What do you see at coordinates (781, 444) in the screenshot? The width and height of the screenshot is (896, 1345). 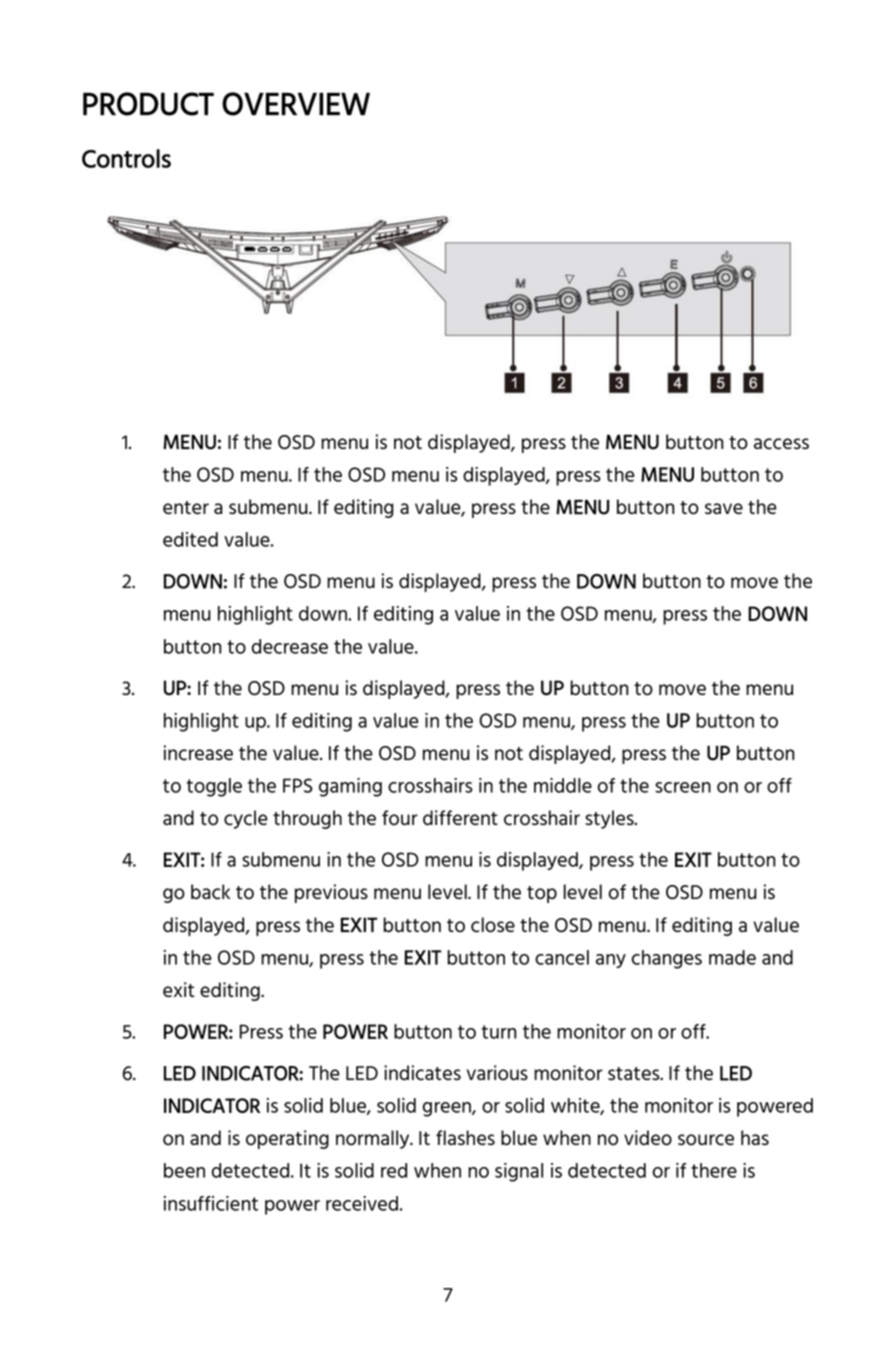 I see `access` at bounding box center [781, 444].
